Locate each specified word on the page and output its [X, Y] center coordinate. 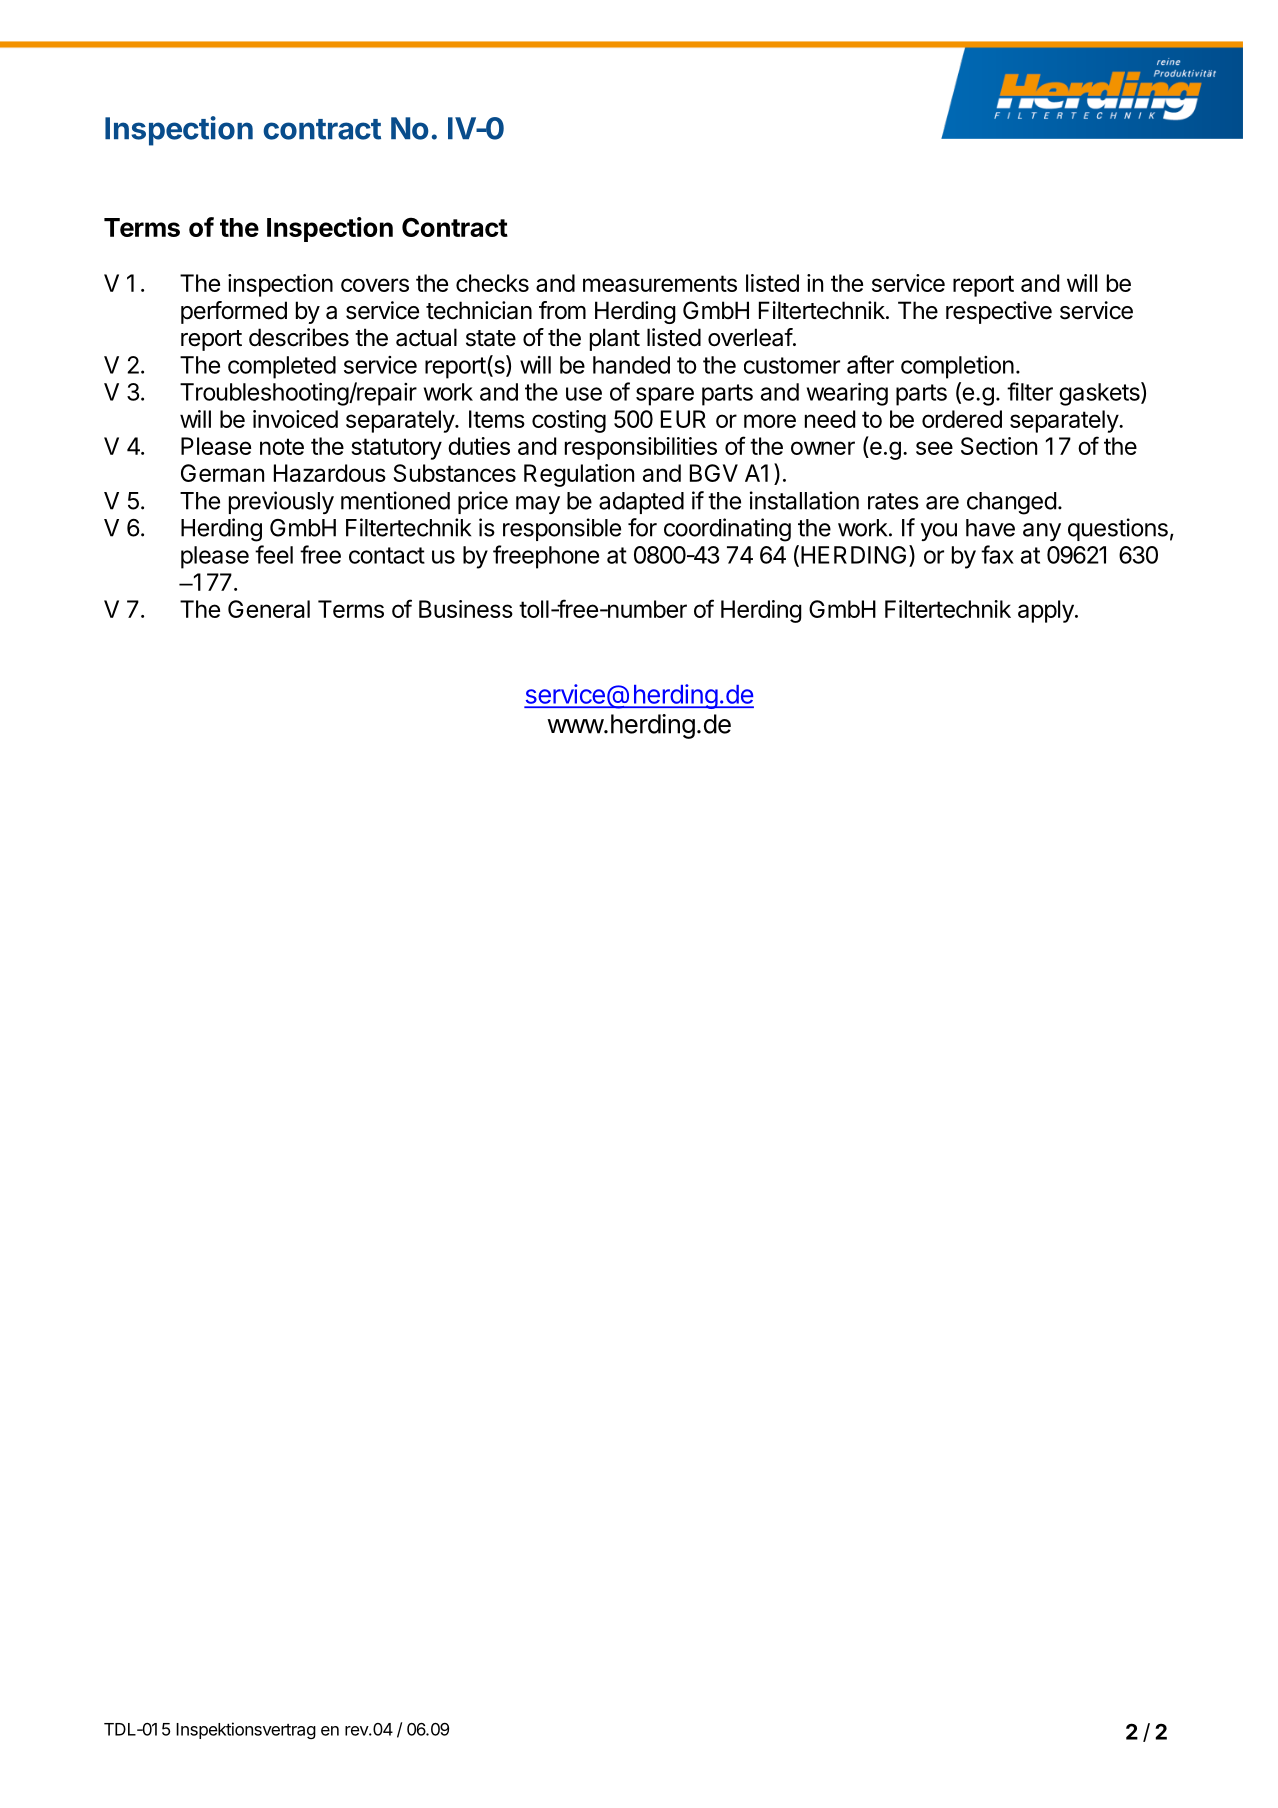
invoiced [295, 419]
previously [281, 502]
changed [1011, 503]
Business [466, 609]
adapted [641, 503]
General [269, 609]
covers [375, 285]
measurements [660, 283]
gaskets [1100, 394]
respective [999, 312]
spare [665, 396]
